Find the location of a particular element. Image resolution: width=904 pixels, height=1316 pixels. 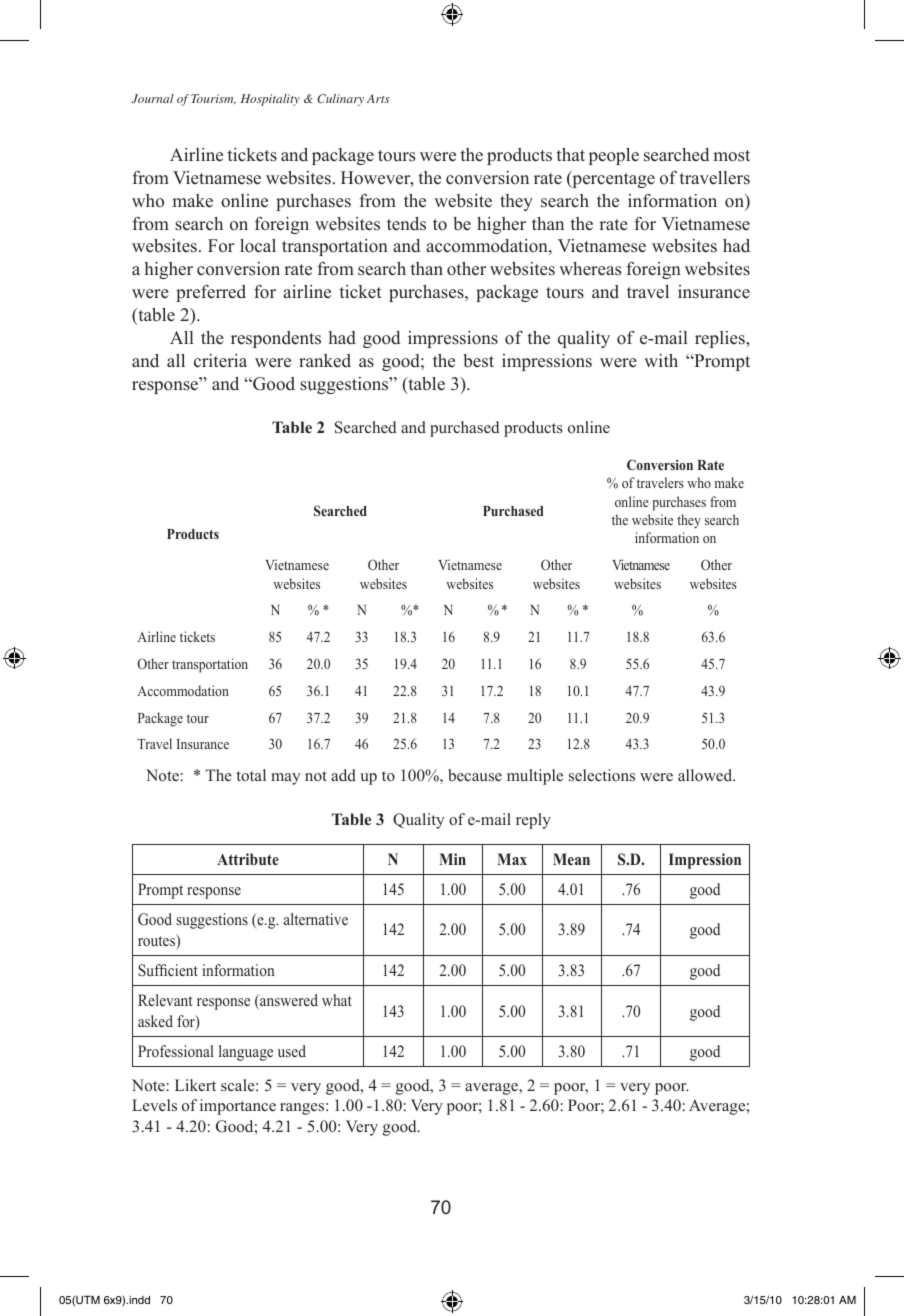

with is located at coordinates (661, 360).
